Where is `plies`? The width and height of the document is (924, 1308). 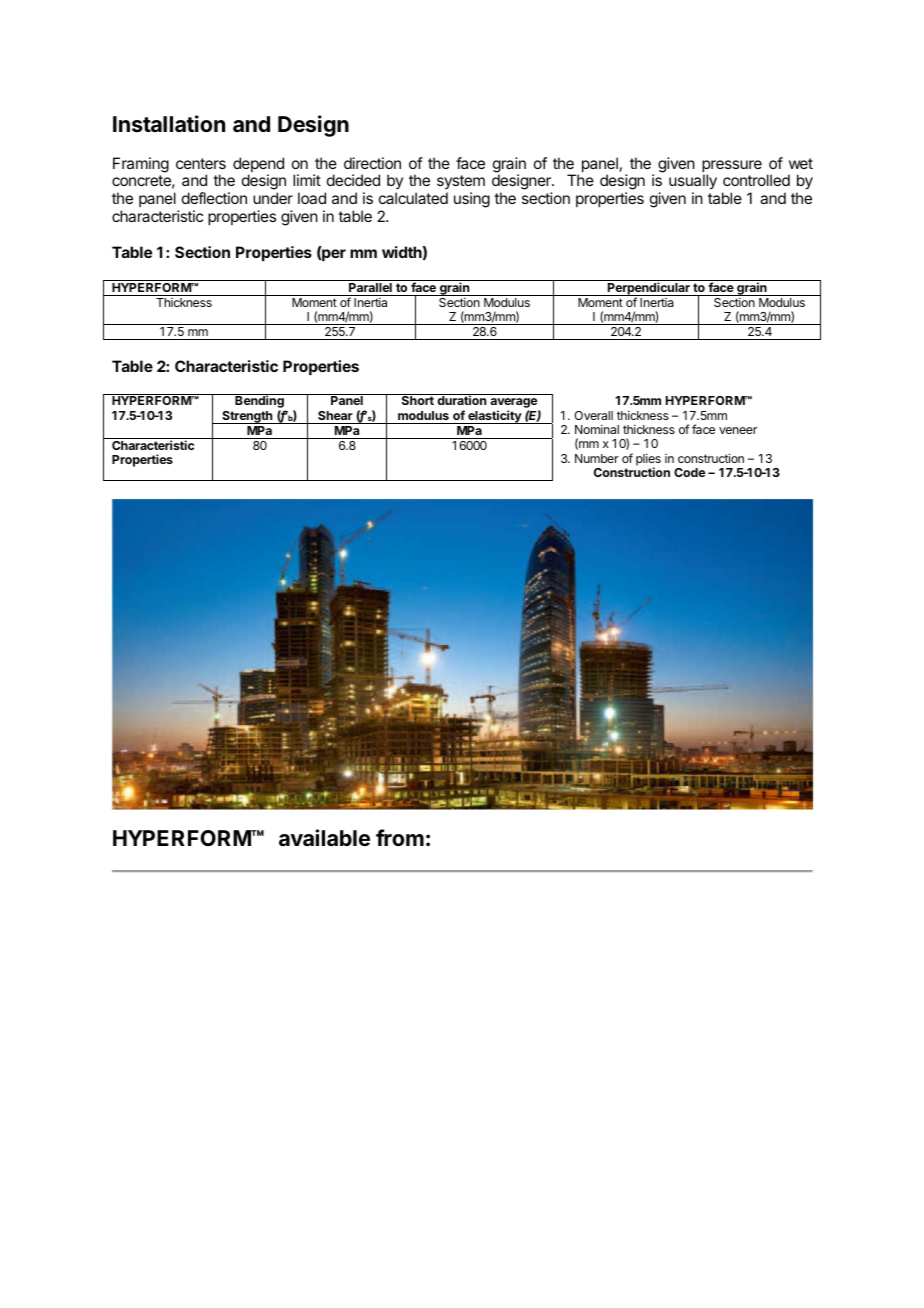 plies is located at coordinates (648, 461).
